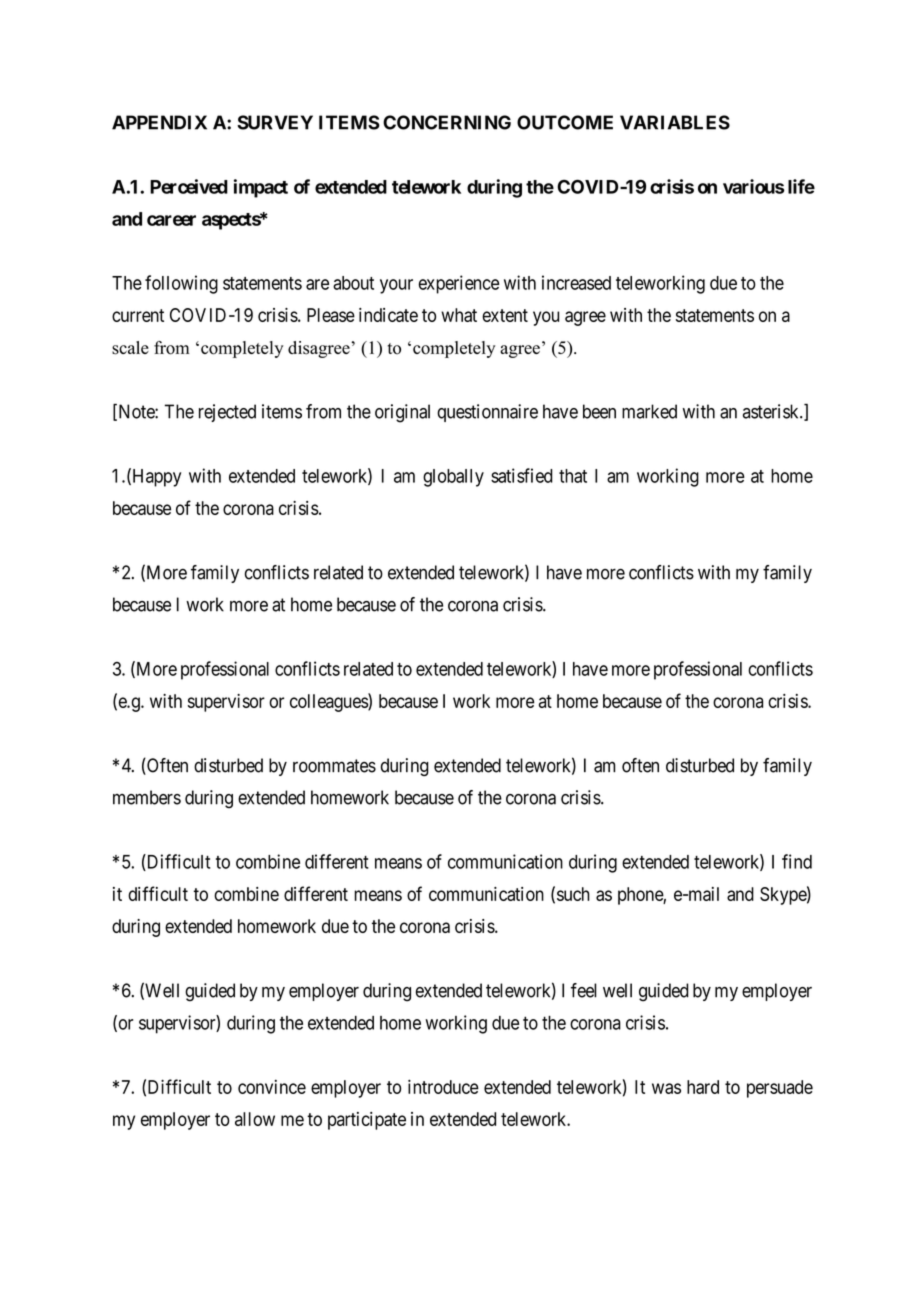  I want to click on feel, so click(584, 990).
